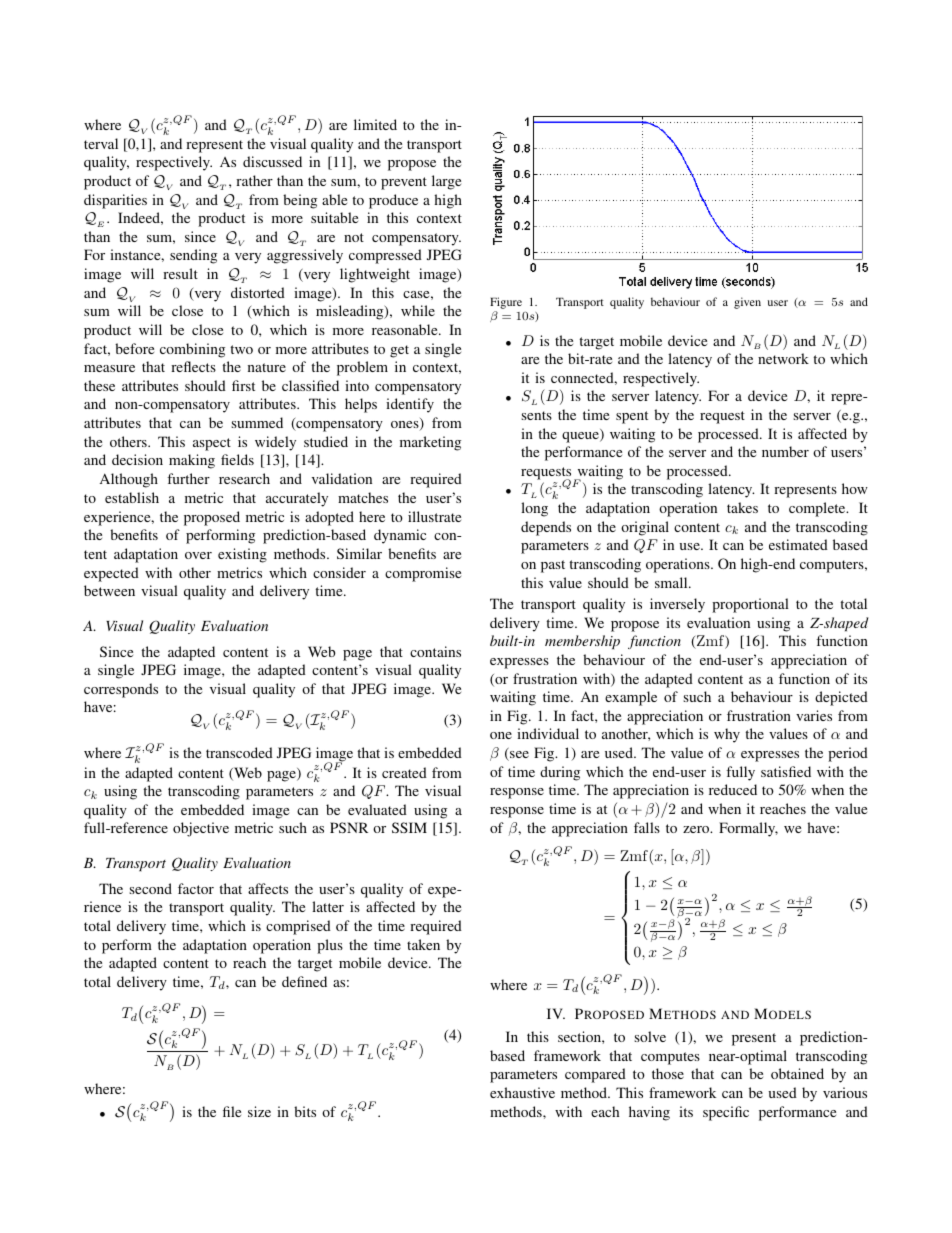  I want to click on corresponds, so click(121, 690).
